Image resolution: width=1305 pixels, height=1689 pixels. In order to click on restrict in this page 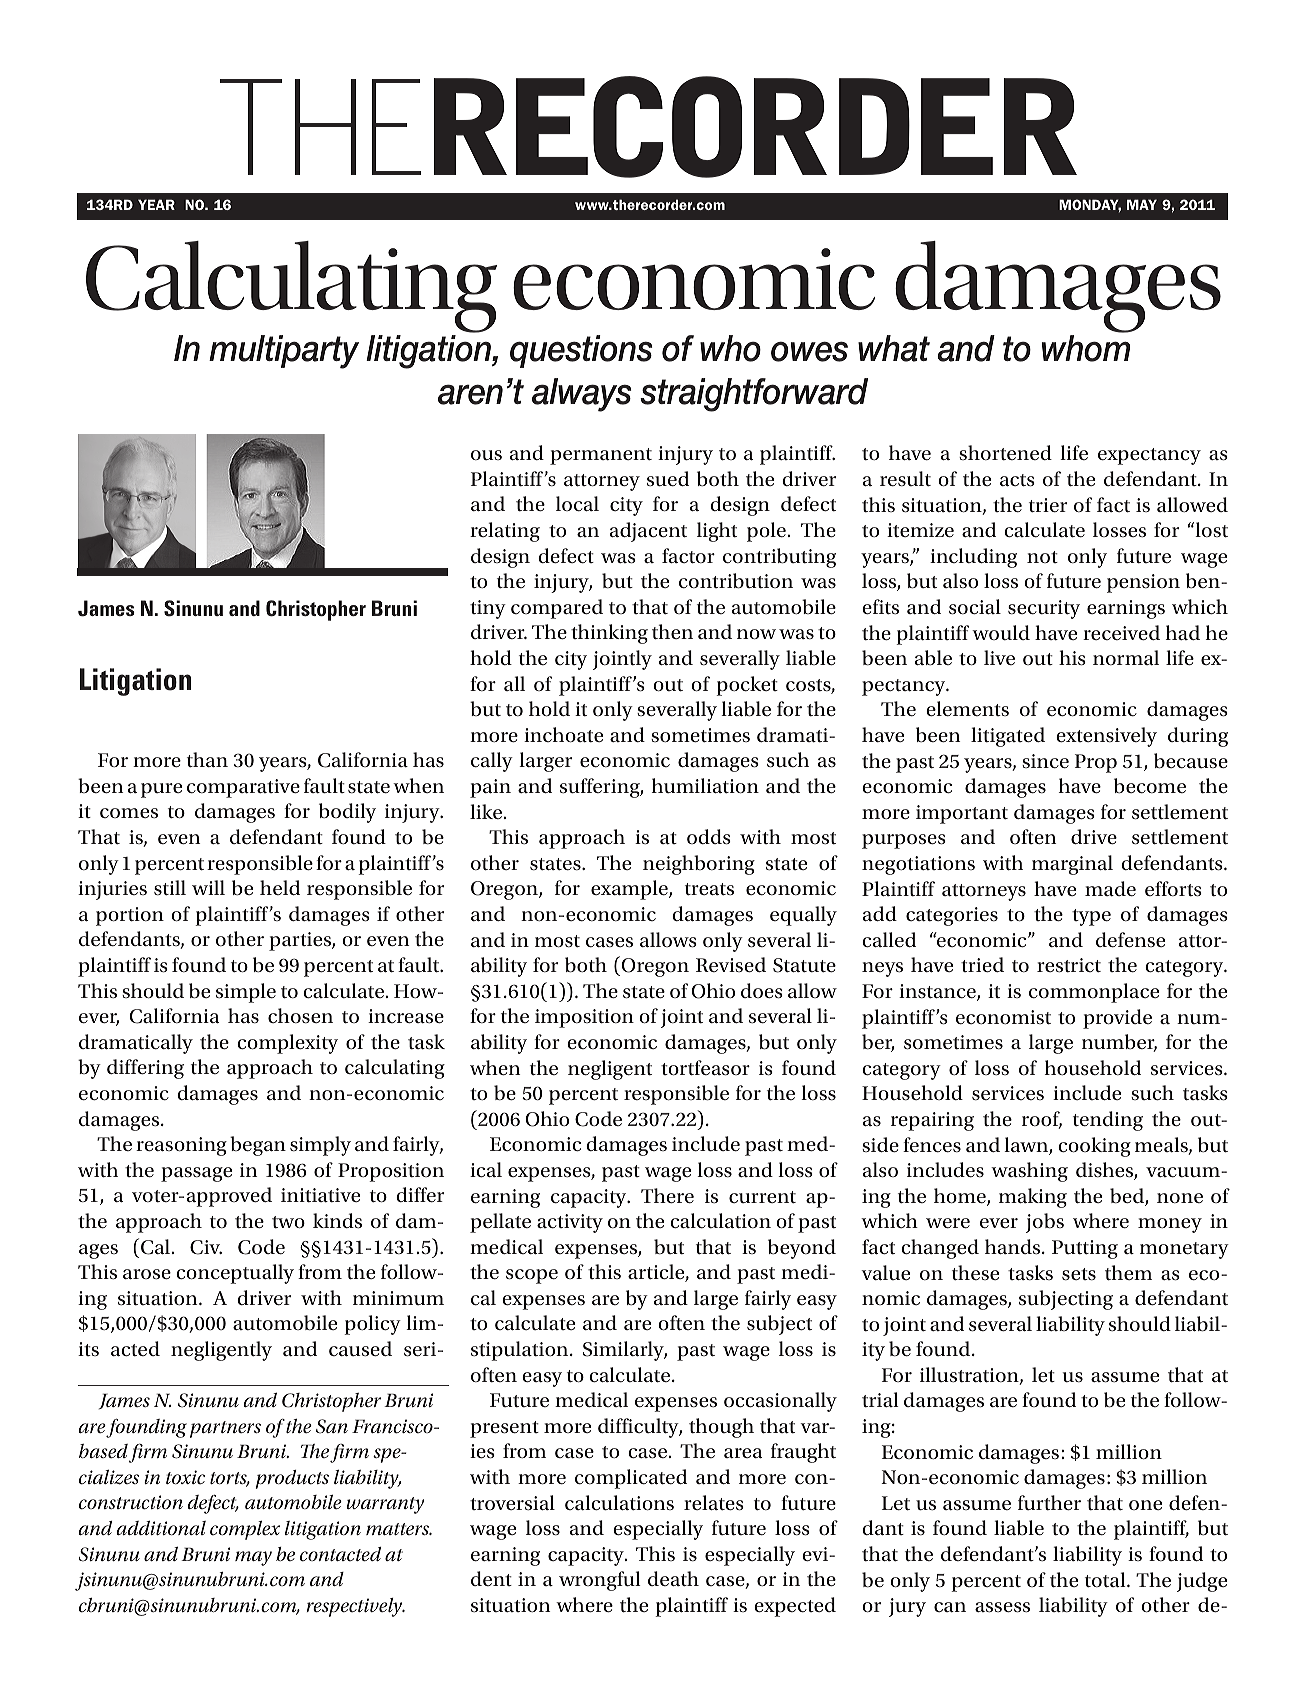, I will do `click(1069, 965)`.
